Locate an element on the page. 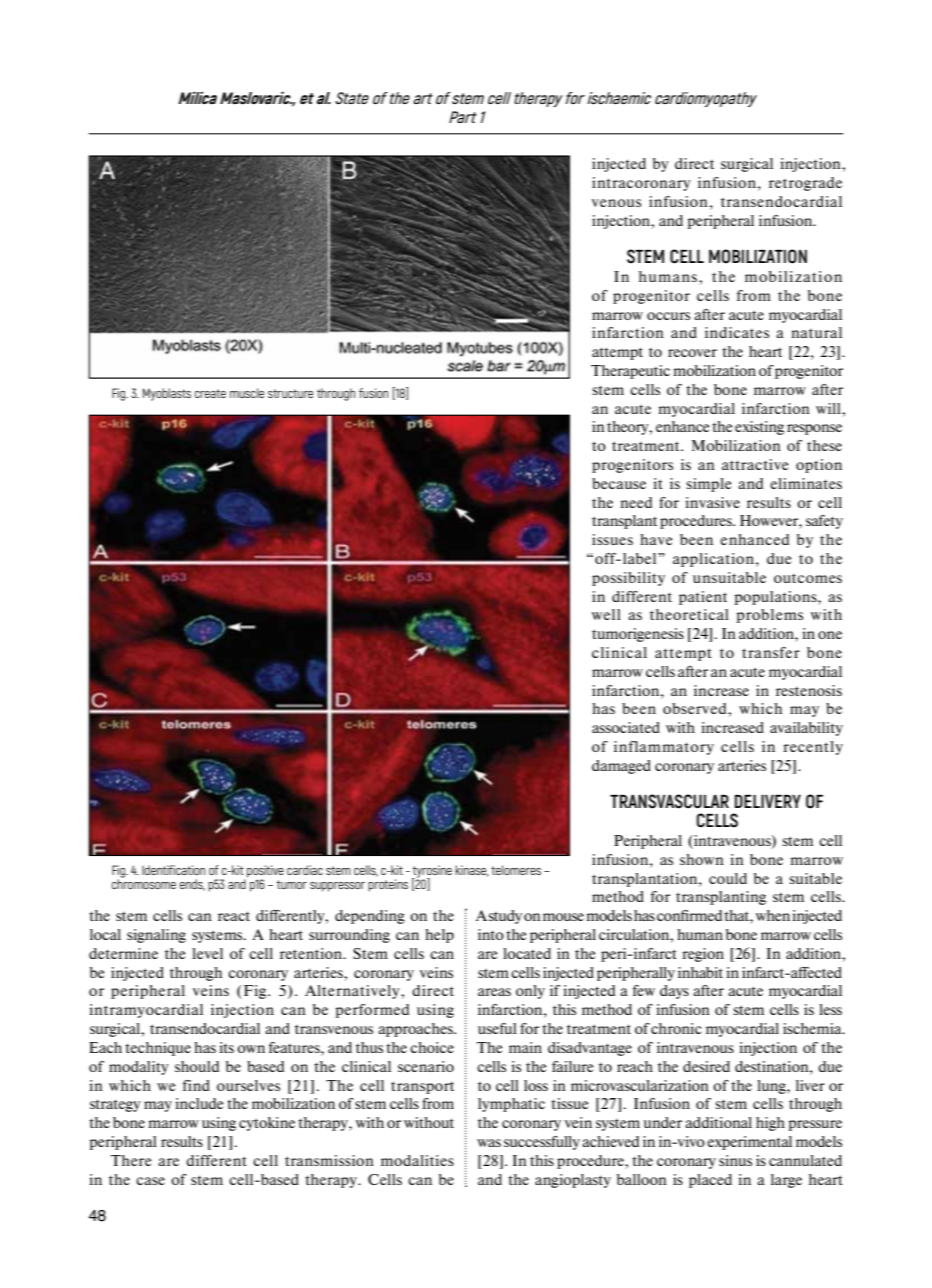 The image size is (932, 1288). sinus is located at coordinates (735, 1160).
